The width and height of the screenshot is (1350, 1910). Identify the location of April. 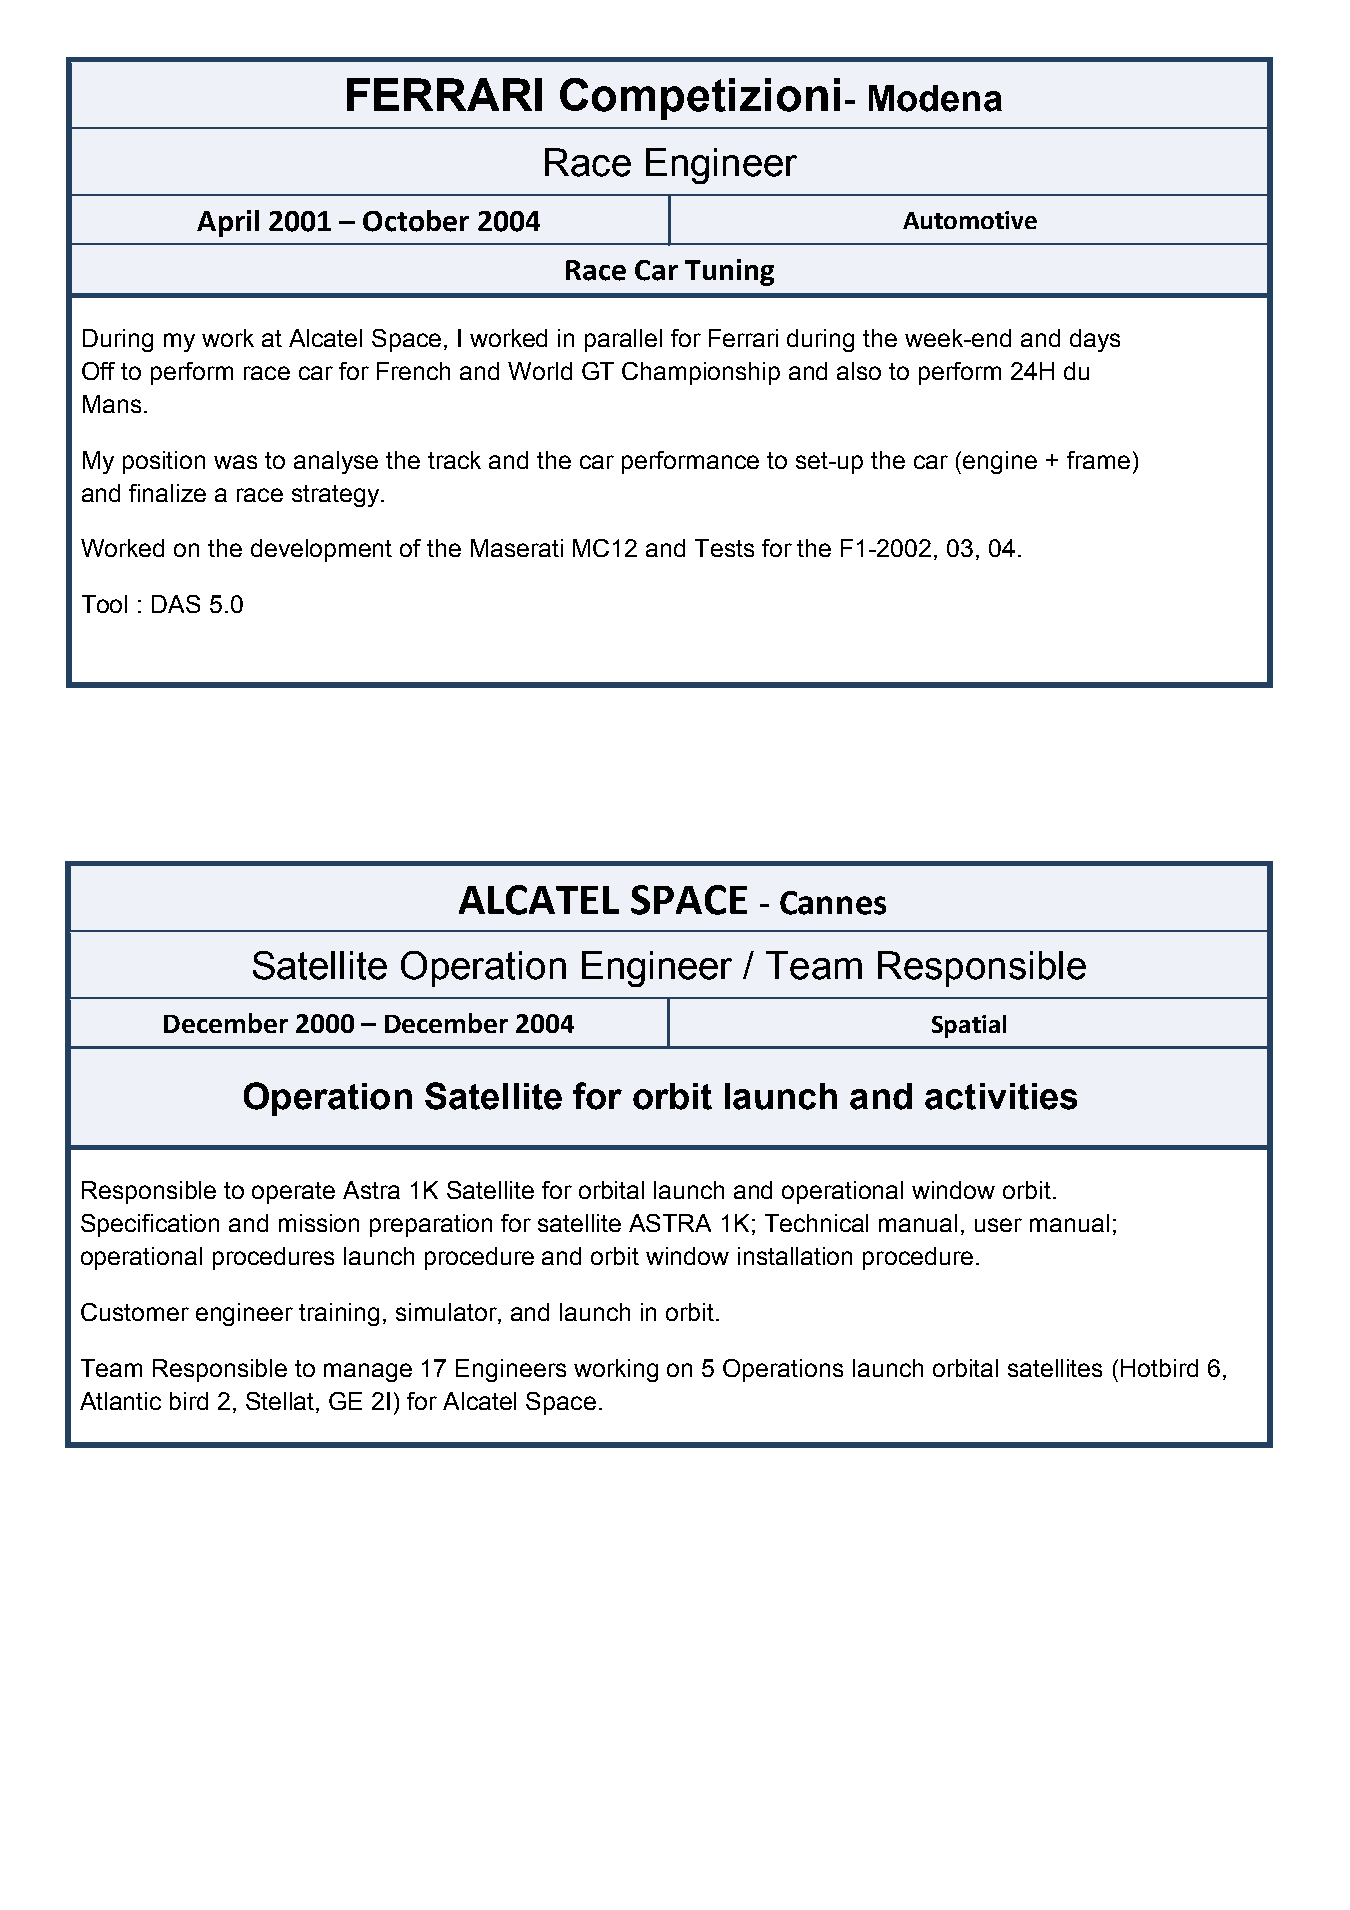
(228, 223).
